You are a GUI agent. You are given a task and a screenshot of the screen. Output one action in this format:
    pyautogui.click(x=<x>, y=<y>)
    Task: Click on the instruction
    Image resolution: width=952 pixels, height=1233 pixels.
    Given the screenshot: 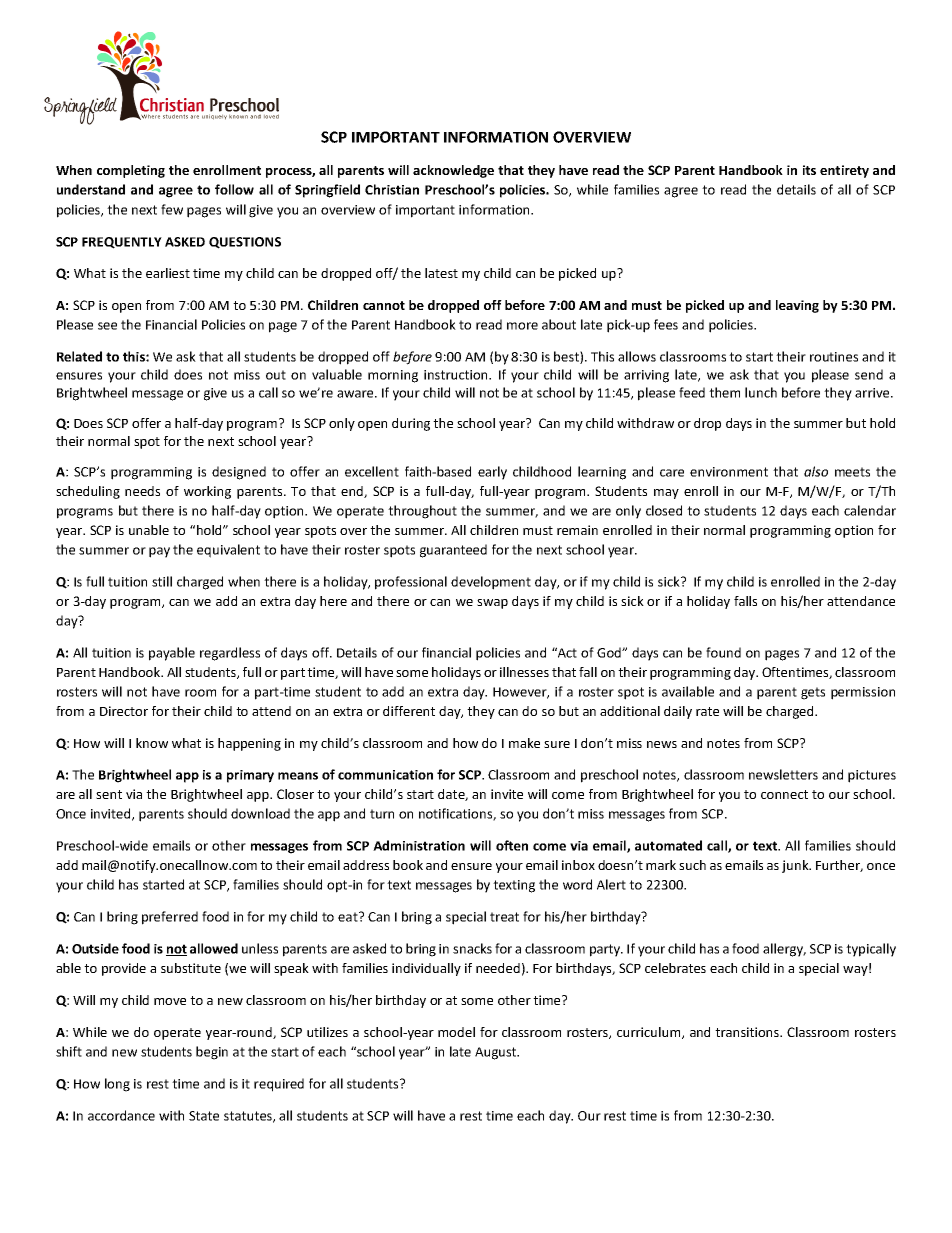 What is the action you would take?
    pyautogui.click(x=457, y=375)
